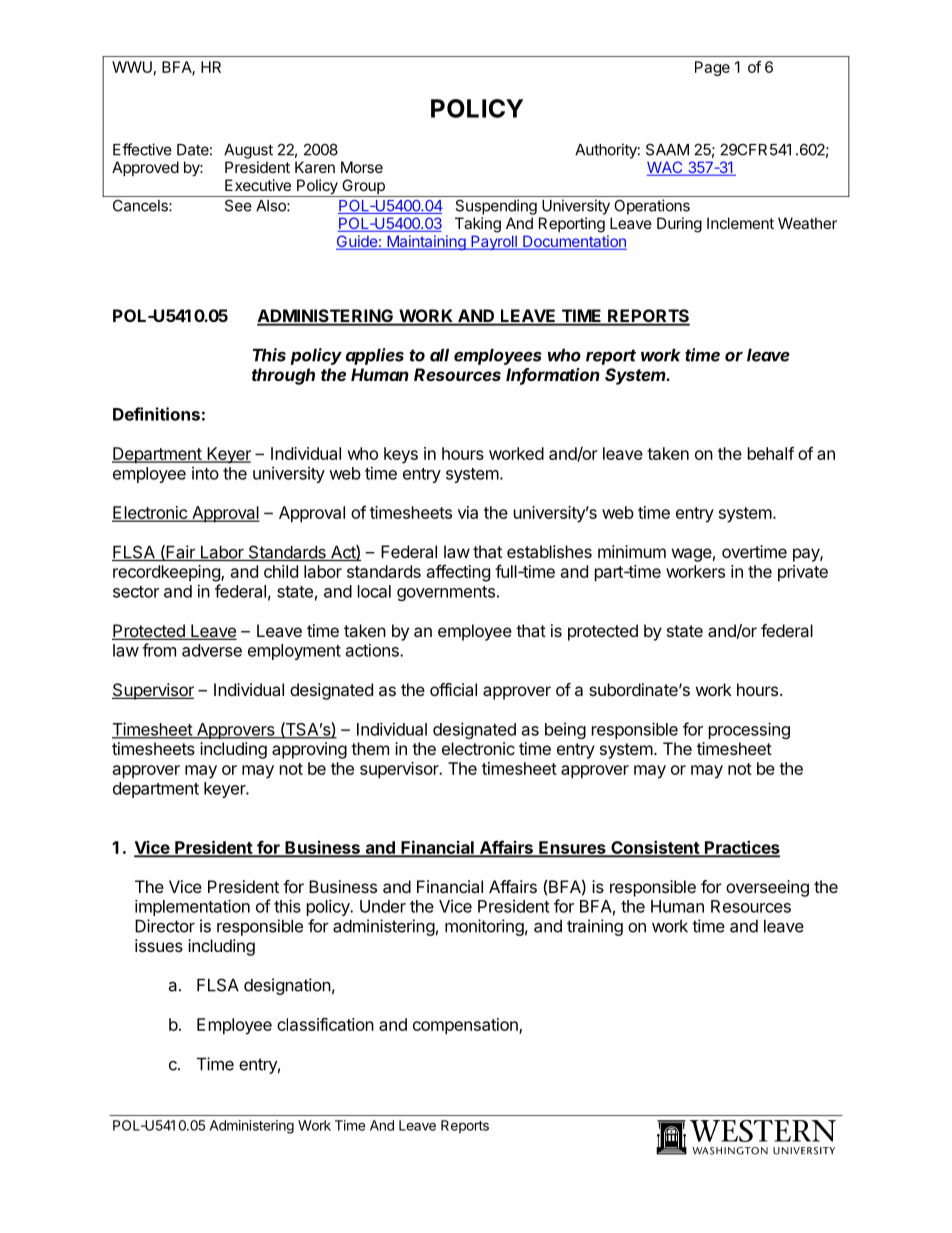 The height and width of the screenshot is (1233, 952). What do you see at coordinates (362, 167) in the screenshot?
I see `Morse` at bounding box center [362, 167].
